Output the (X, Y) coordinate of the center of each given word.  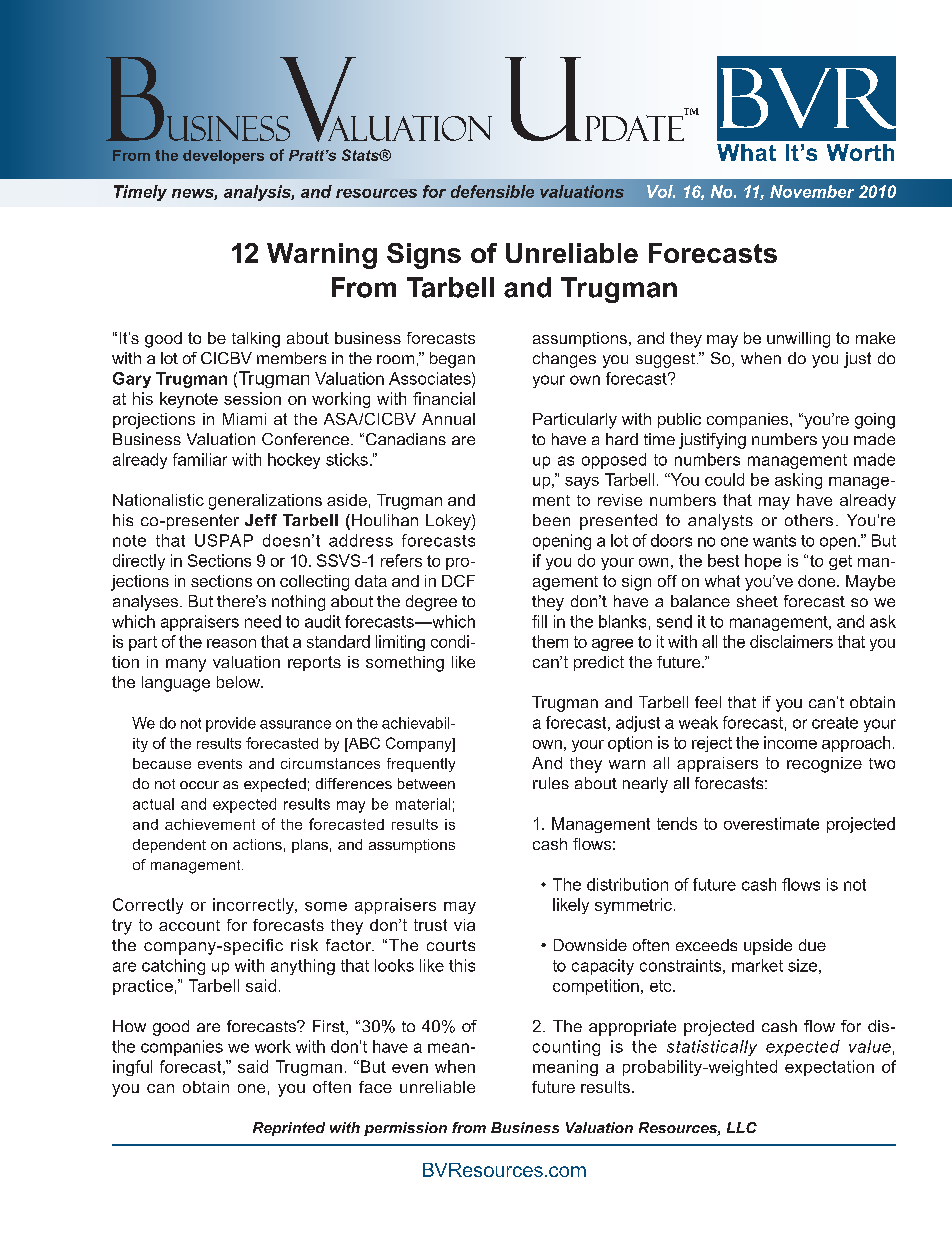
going (875, 421)
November (812, 191)
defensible (492, 191)
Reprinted (289, 1129)
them (550, 641)
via (464, 925)
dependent (169, 846)
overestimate (771, 823)
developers (223, 157)
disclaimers (791, 641)
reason (231, 643)
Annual (448, 419)
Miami (244, 419)
